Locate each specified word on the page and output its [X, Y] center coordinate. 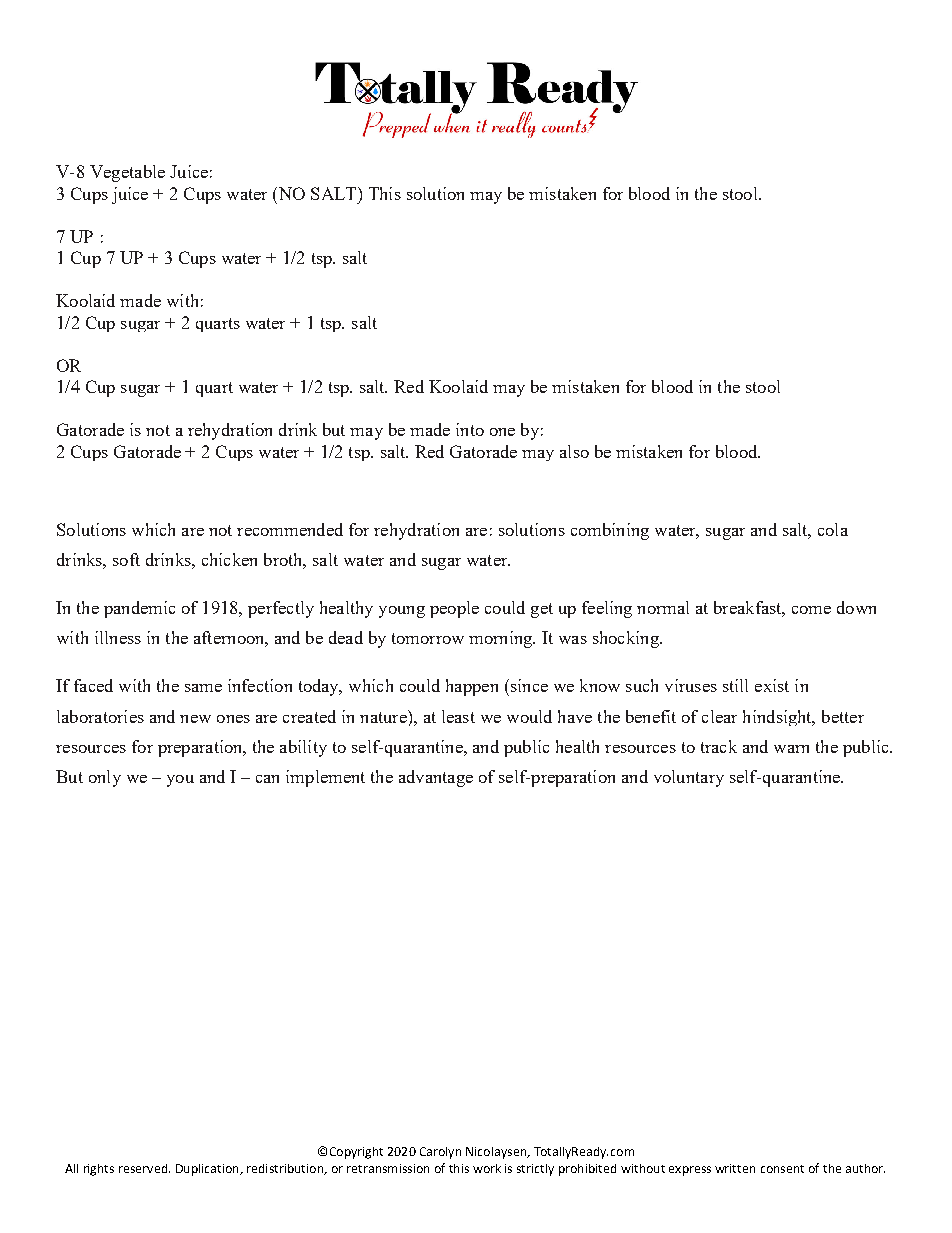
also [574, 451]
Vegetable [127, 173]
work [487, 1168]
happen [472, 687]
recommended [290, 529]
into [470, 429]
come [811, 610]
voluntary [689, 778]
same [203, 688]
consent [782, 1169]
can [267, 779]
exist [772, 685]
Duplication [208, 1170]
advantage [436, 778]
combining [610, 531]
